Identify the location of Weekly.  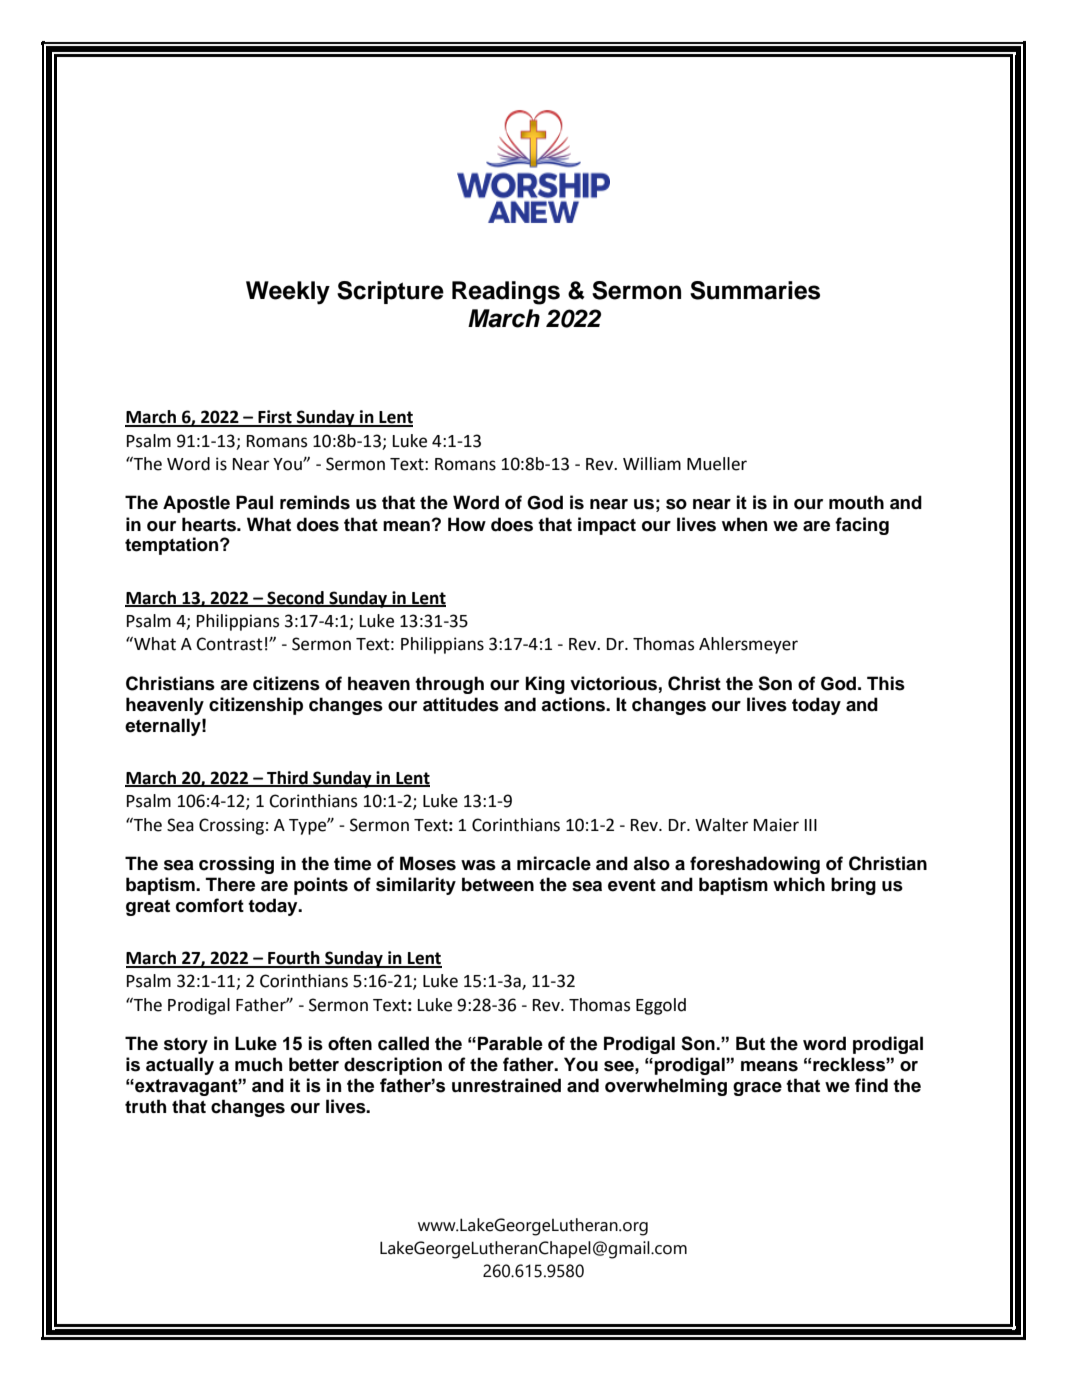
(288, 293).
